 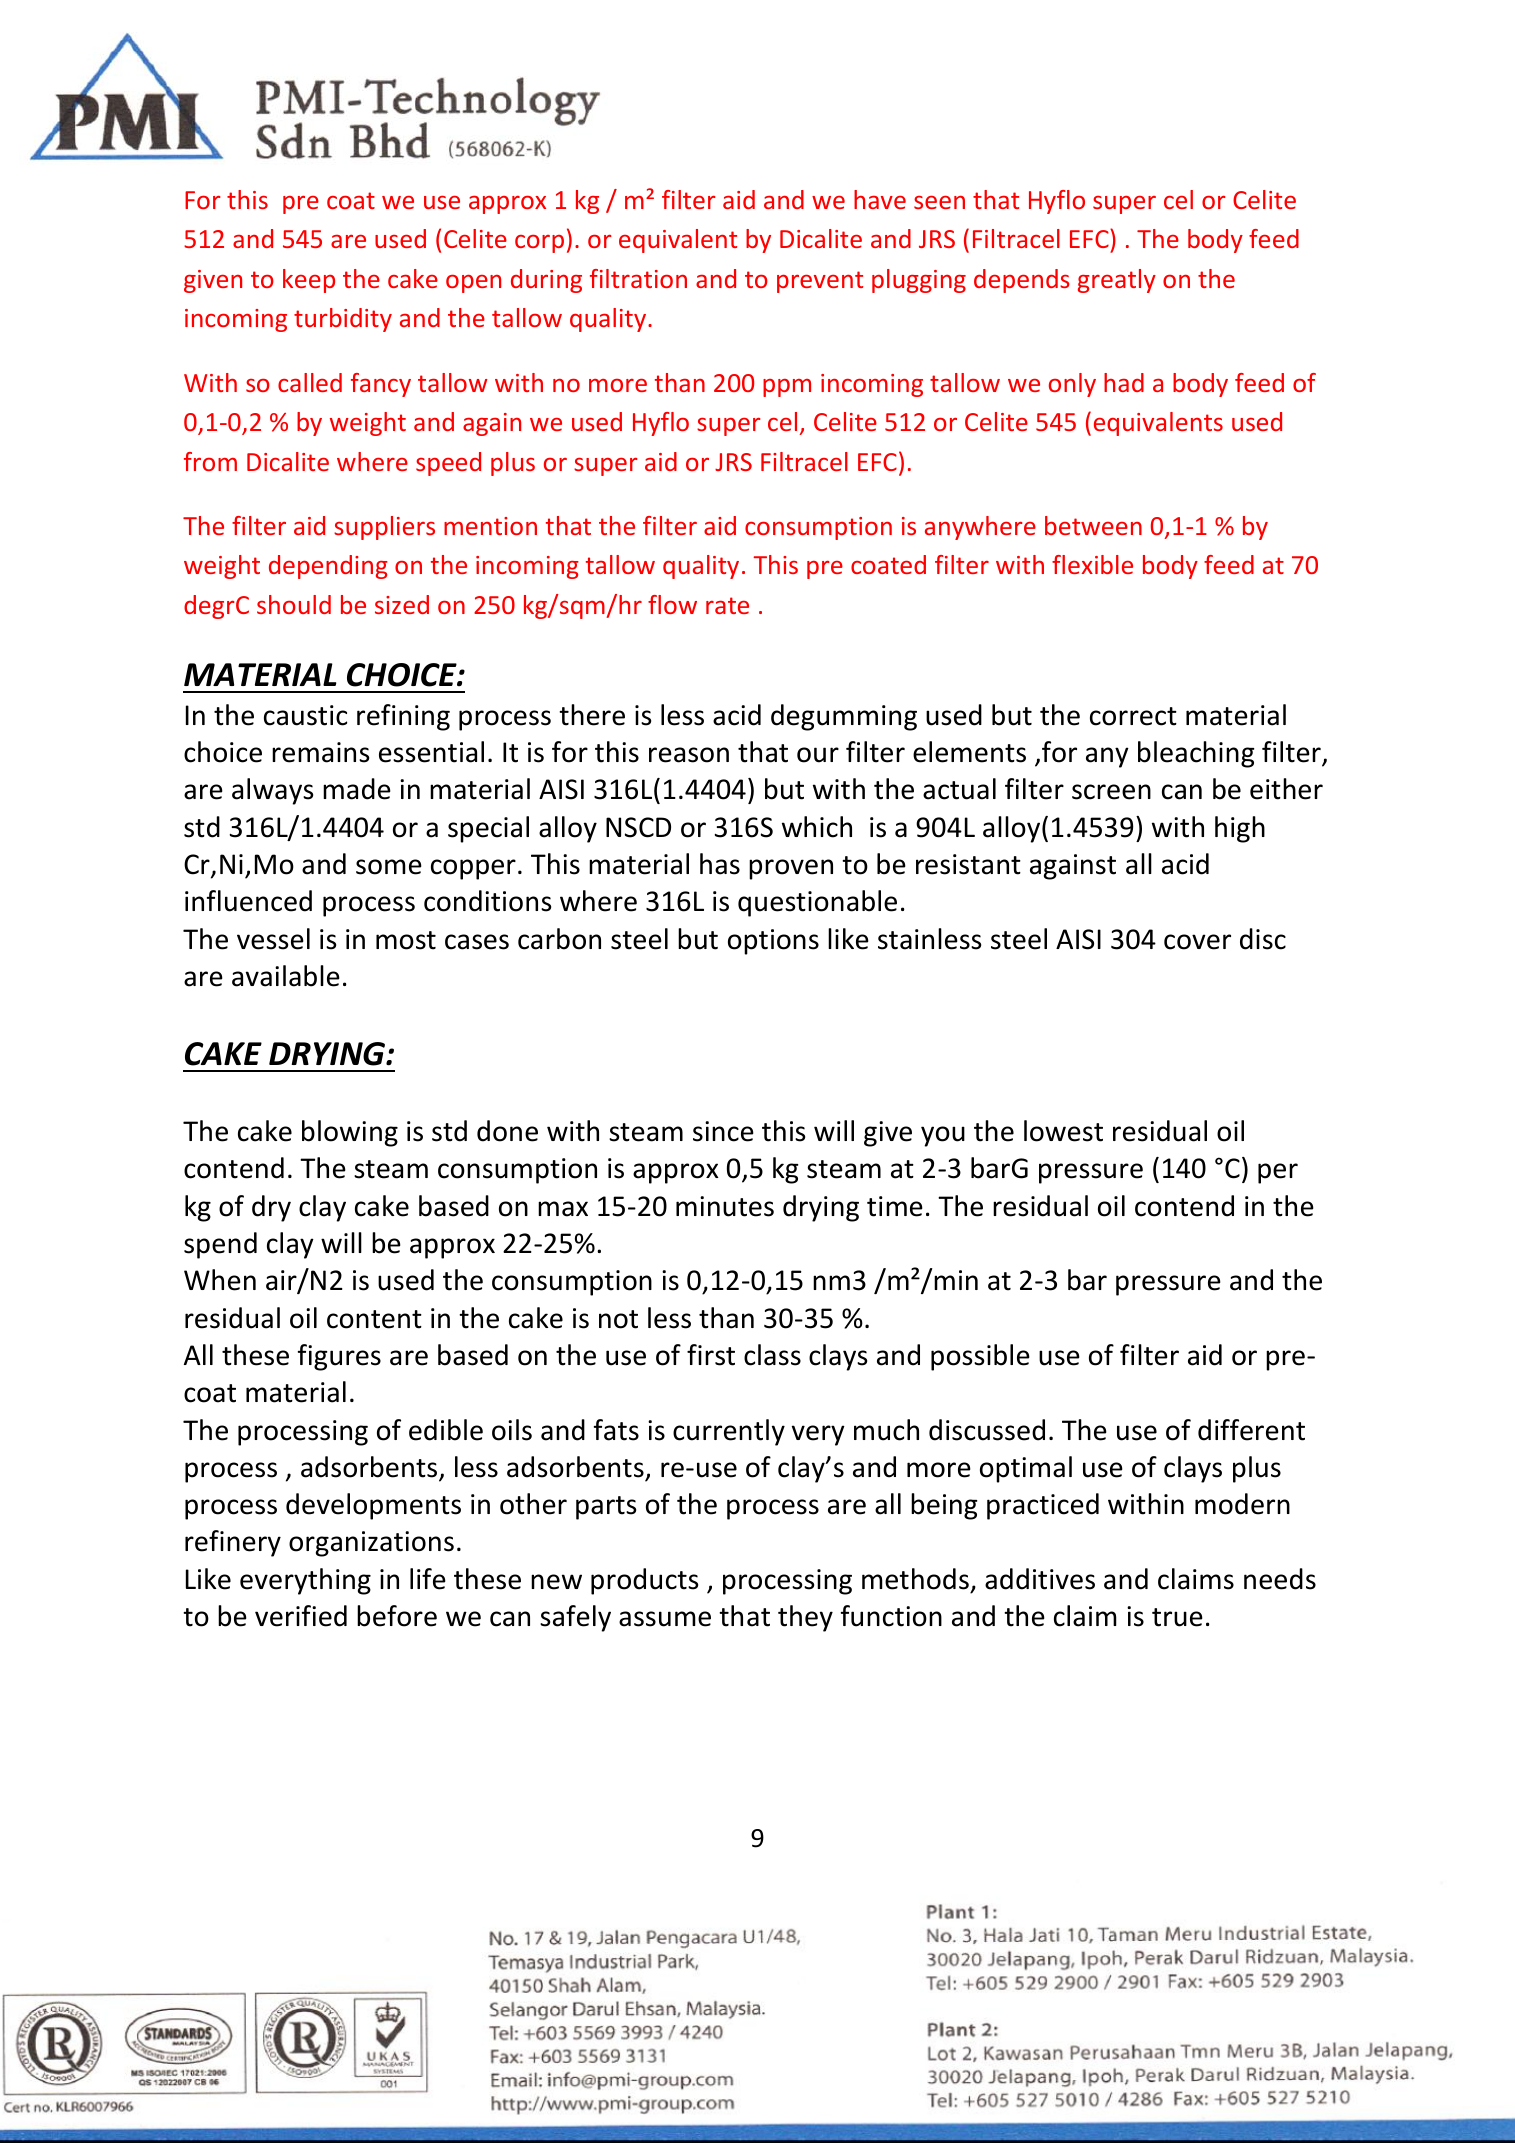 I want to click on since, so click(x=723, y=1131).
